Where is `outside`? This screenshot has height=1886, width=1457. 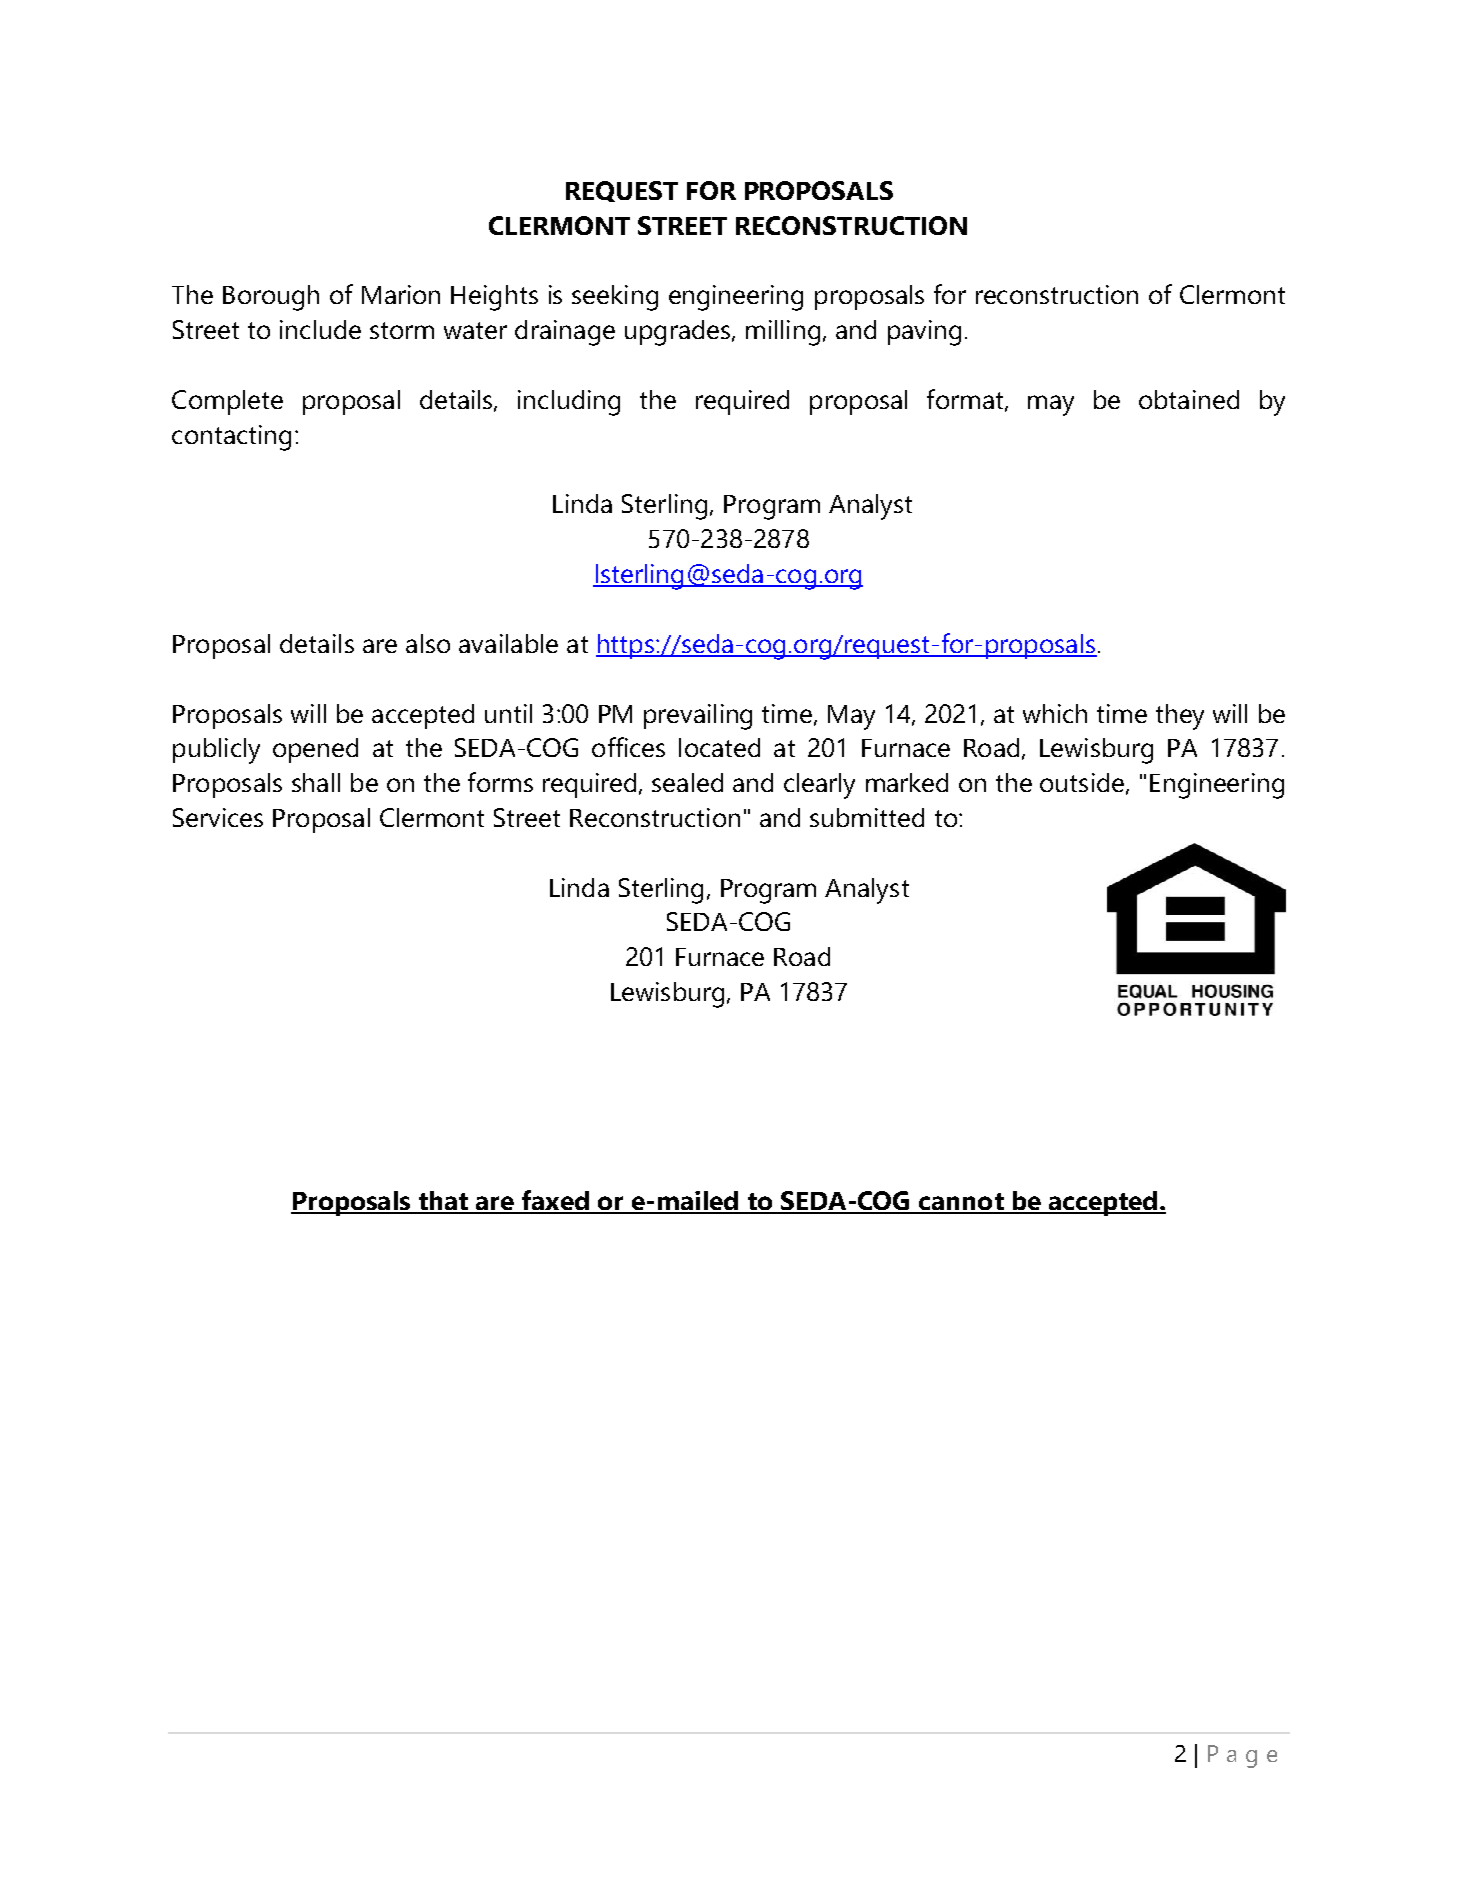
outside is located at coordinates (1082, 782).
